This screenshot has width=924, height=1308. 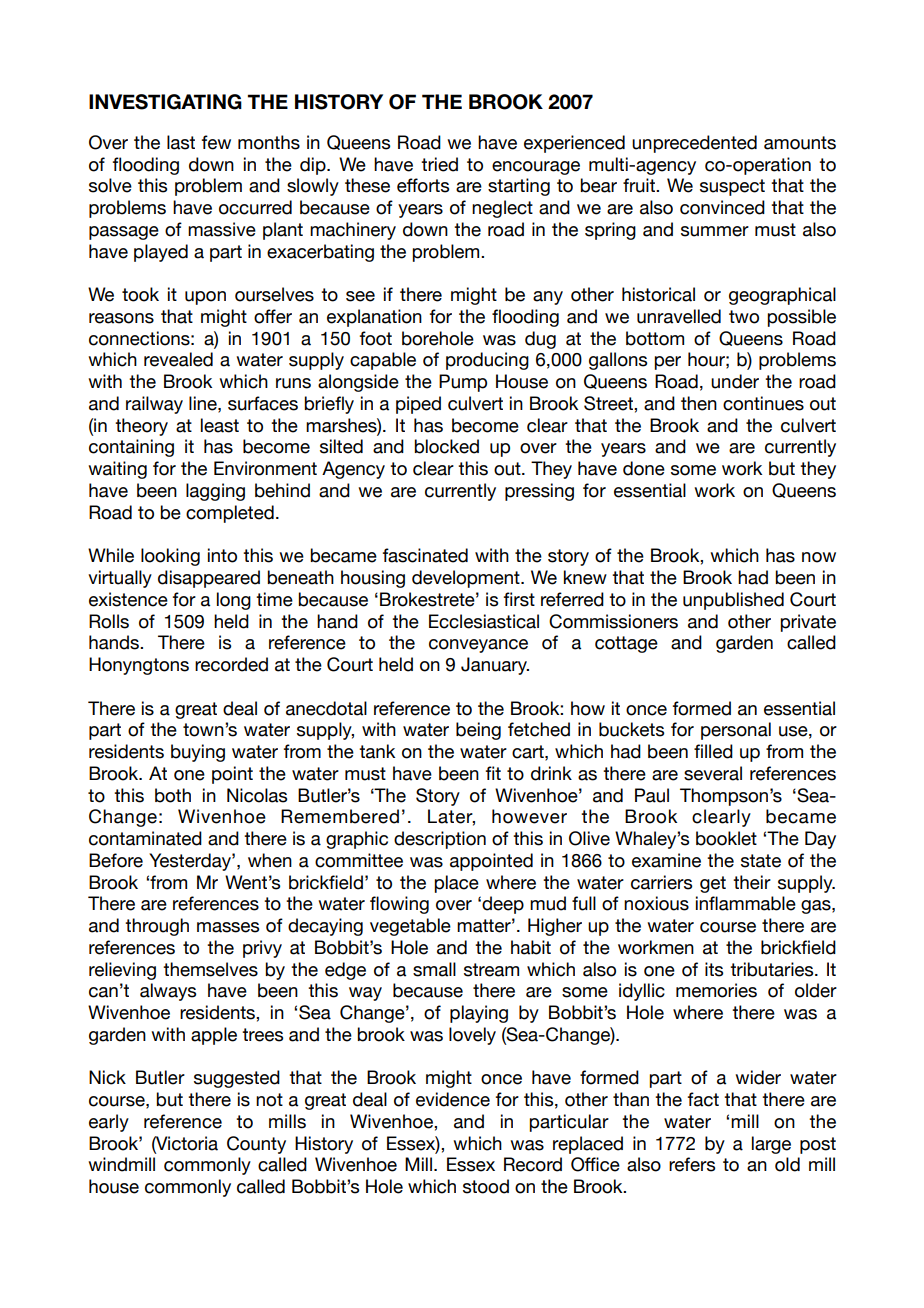 I want to click on disappeared, so click(x=209, y=579).
